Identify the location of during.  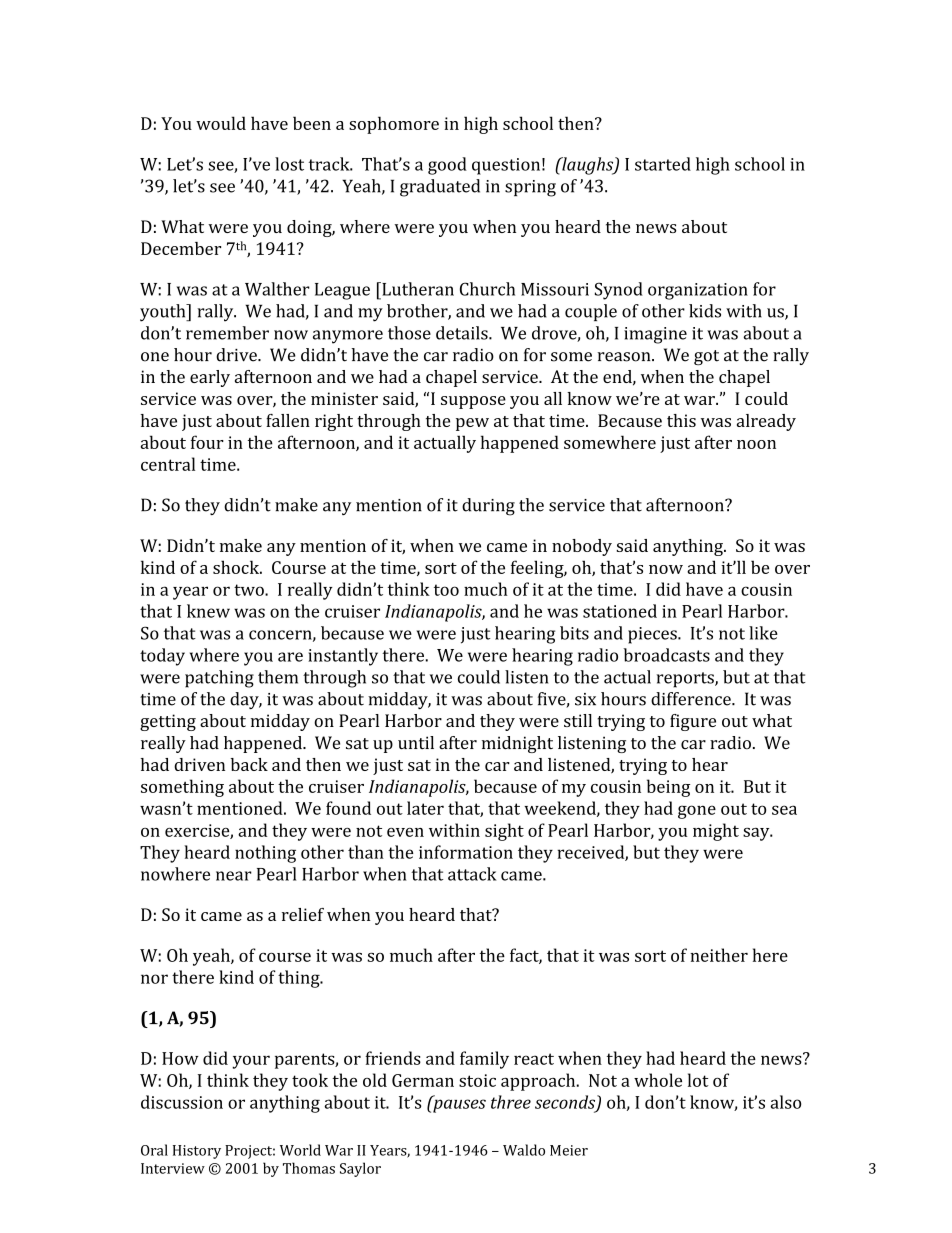
(488, 507).
